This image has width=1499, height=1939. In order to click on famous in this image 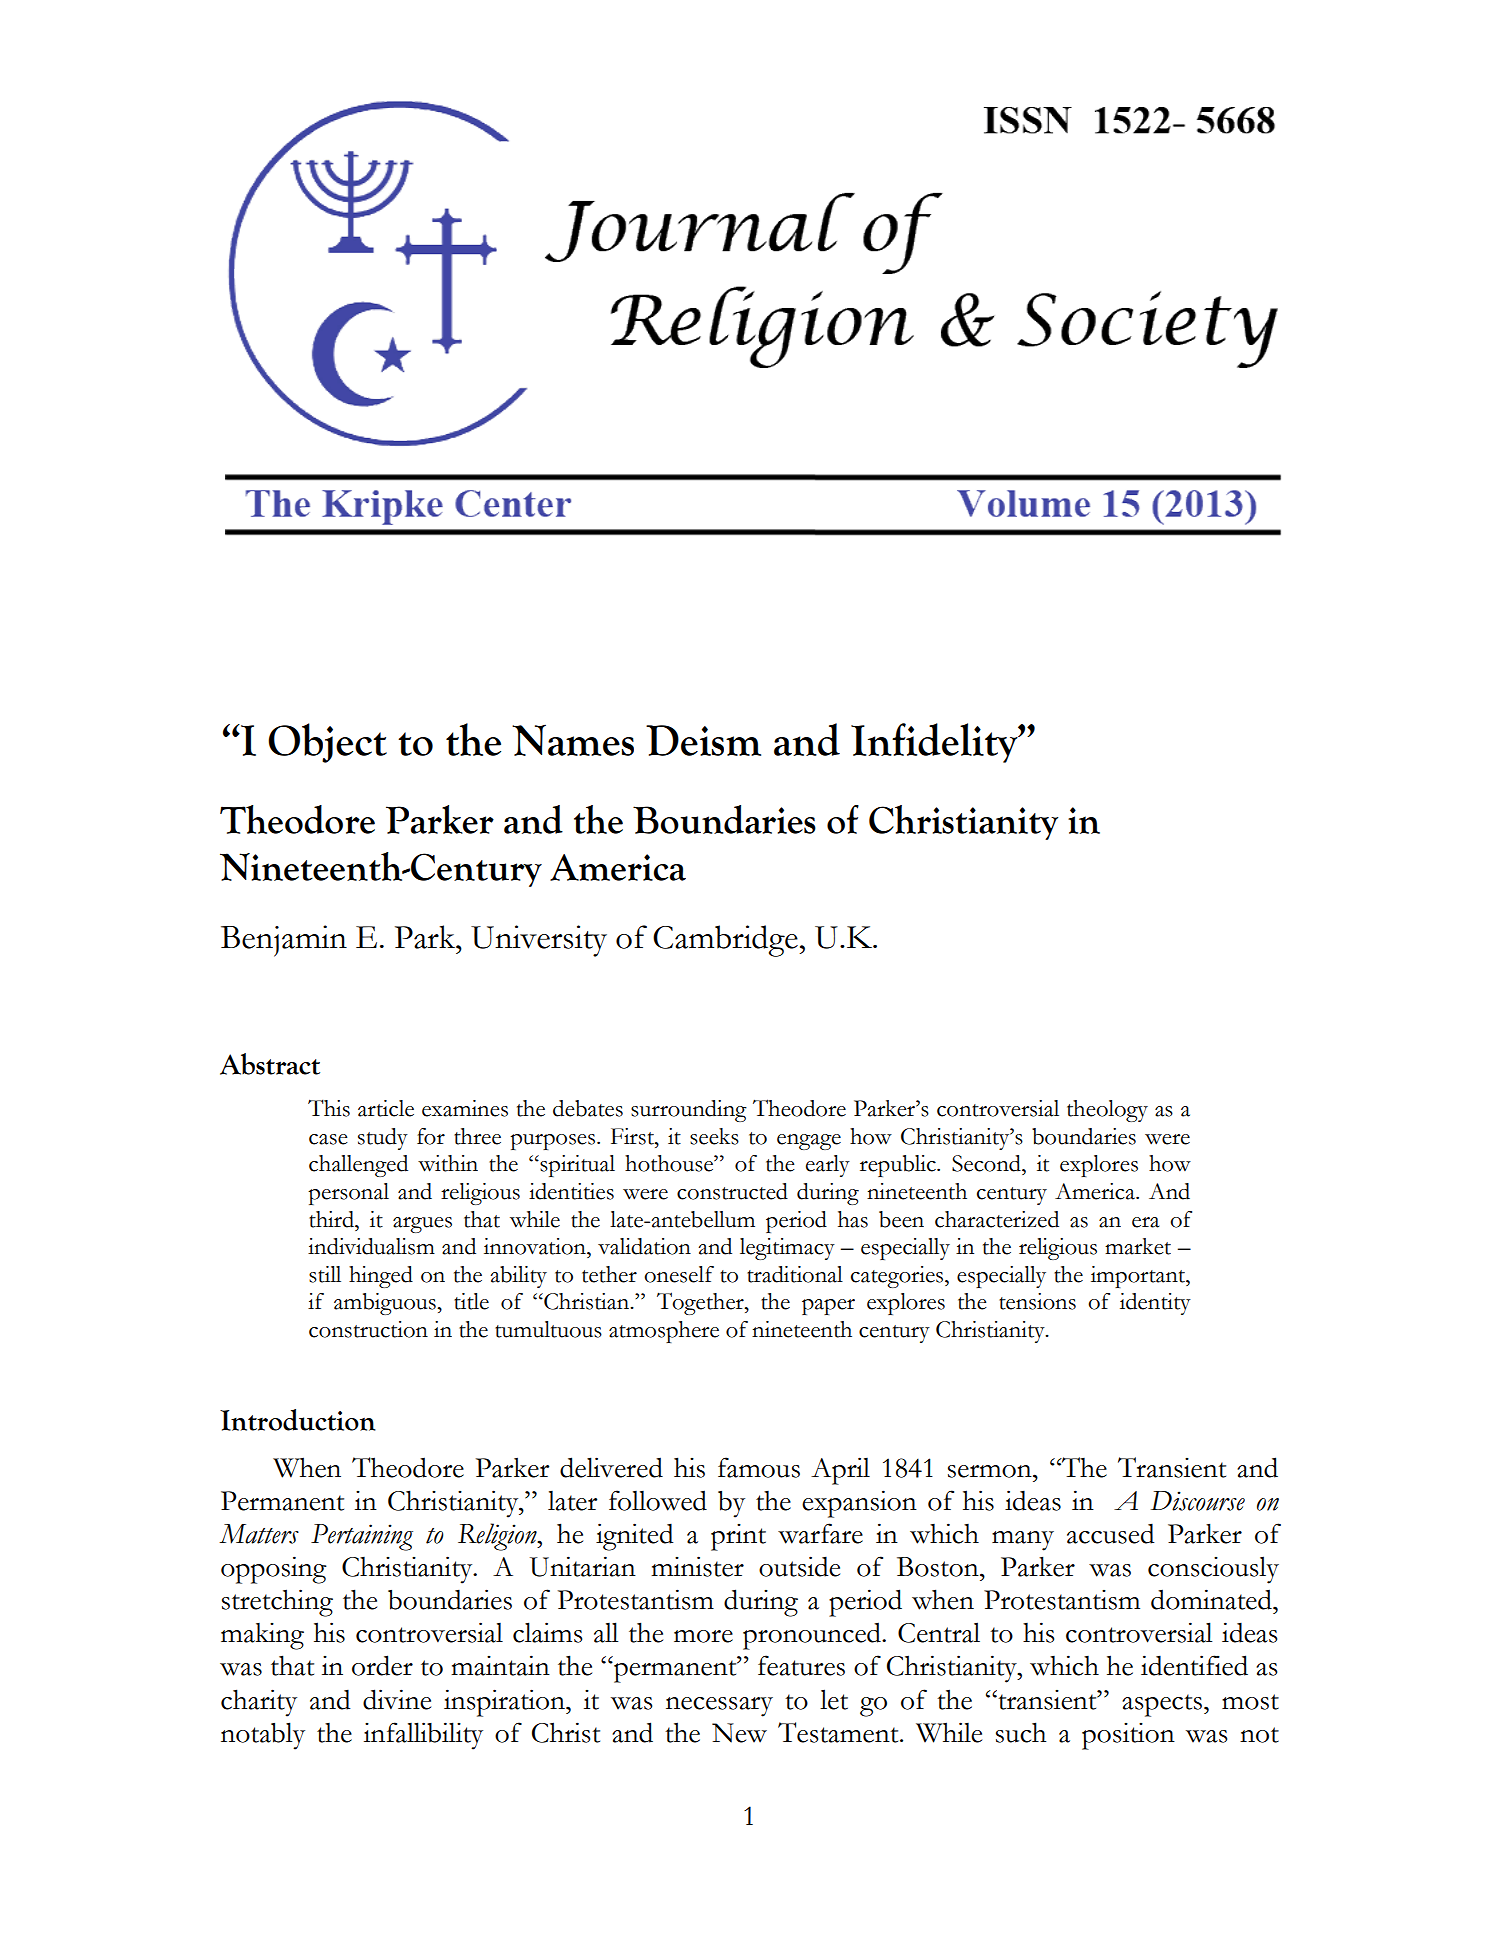, I will do `click(759, 1467)`.
